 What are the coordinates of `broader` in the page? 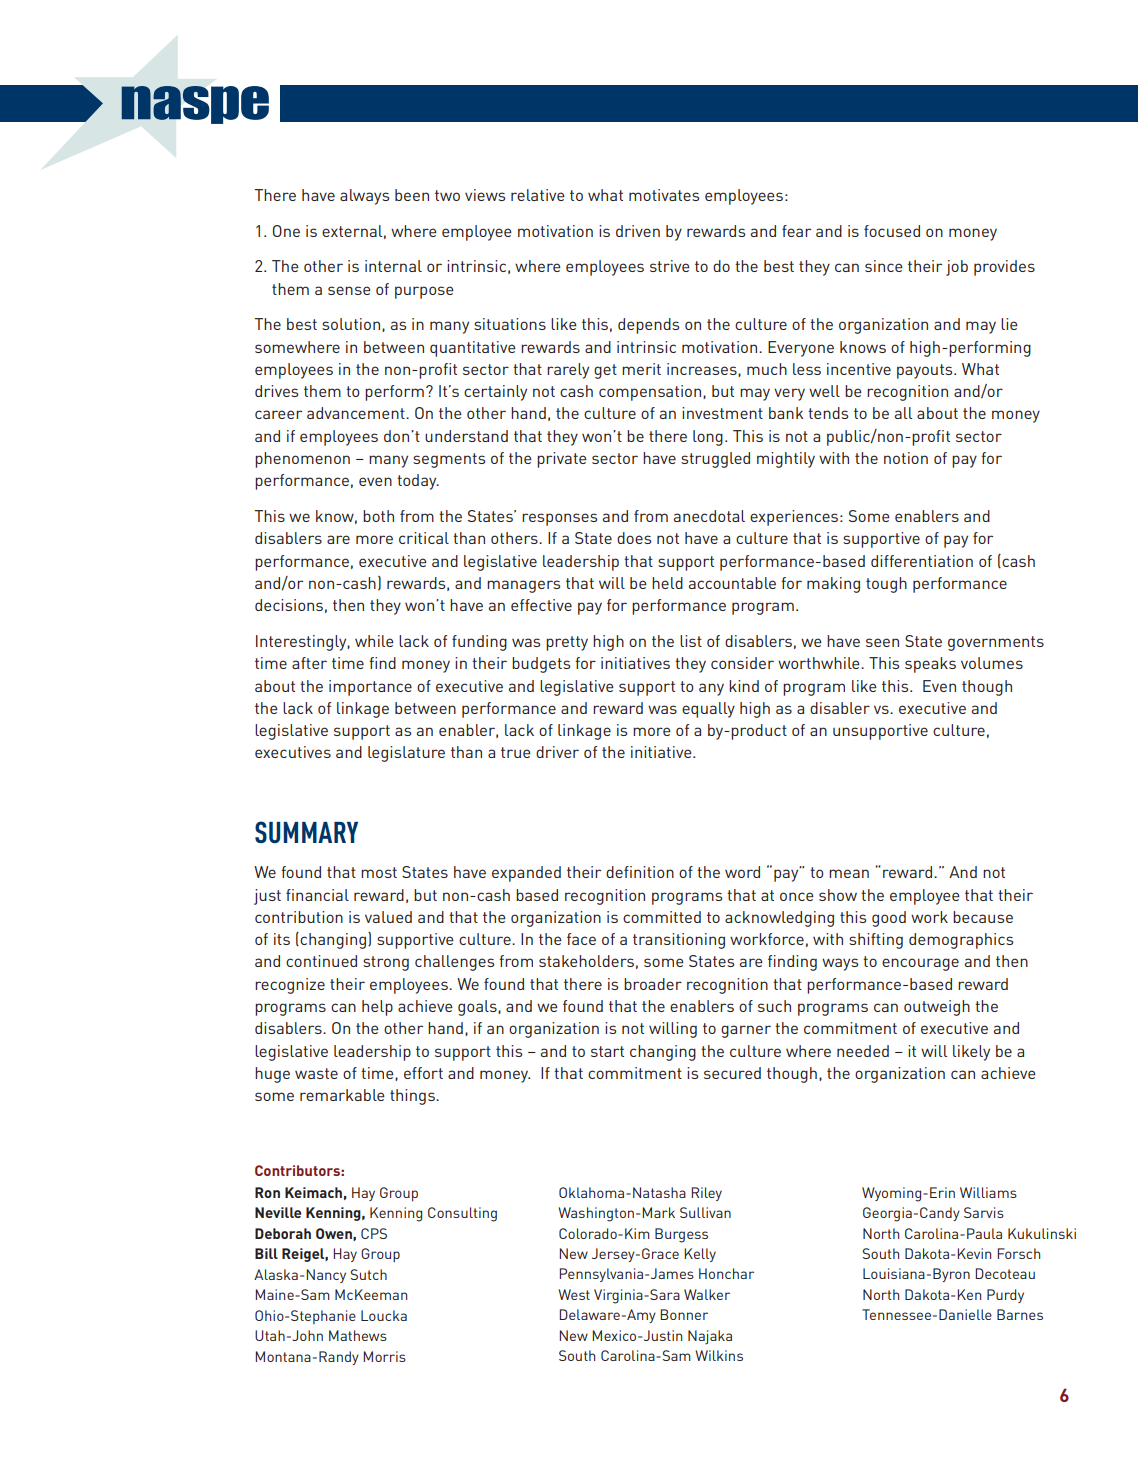 It's located at (653, 984).
